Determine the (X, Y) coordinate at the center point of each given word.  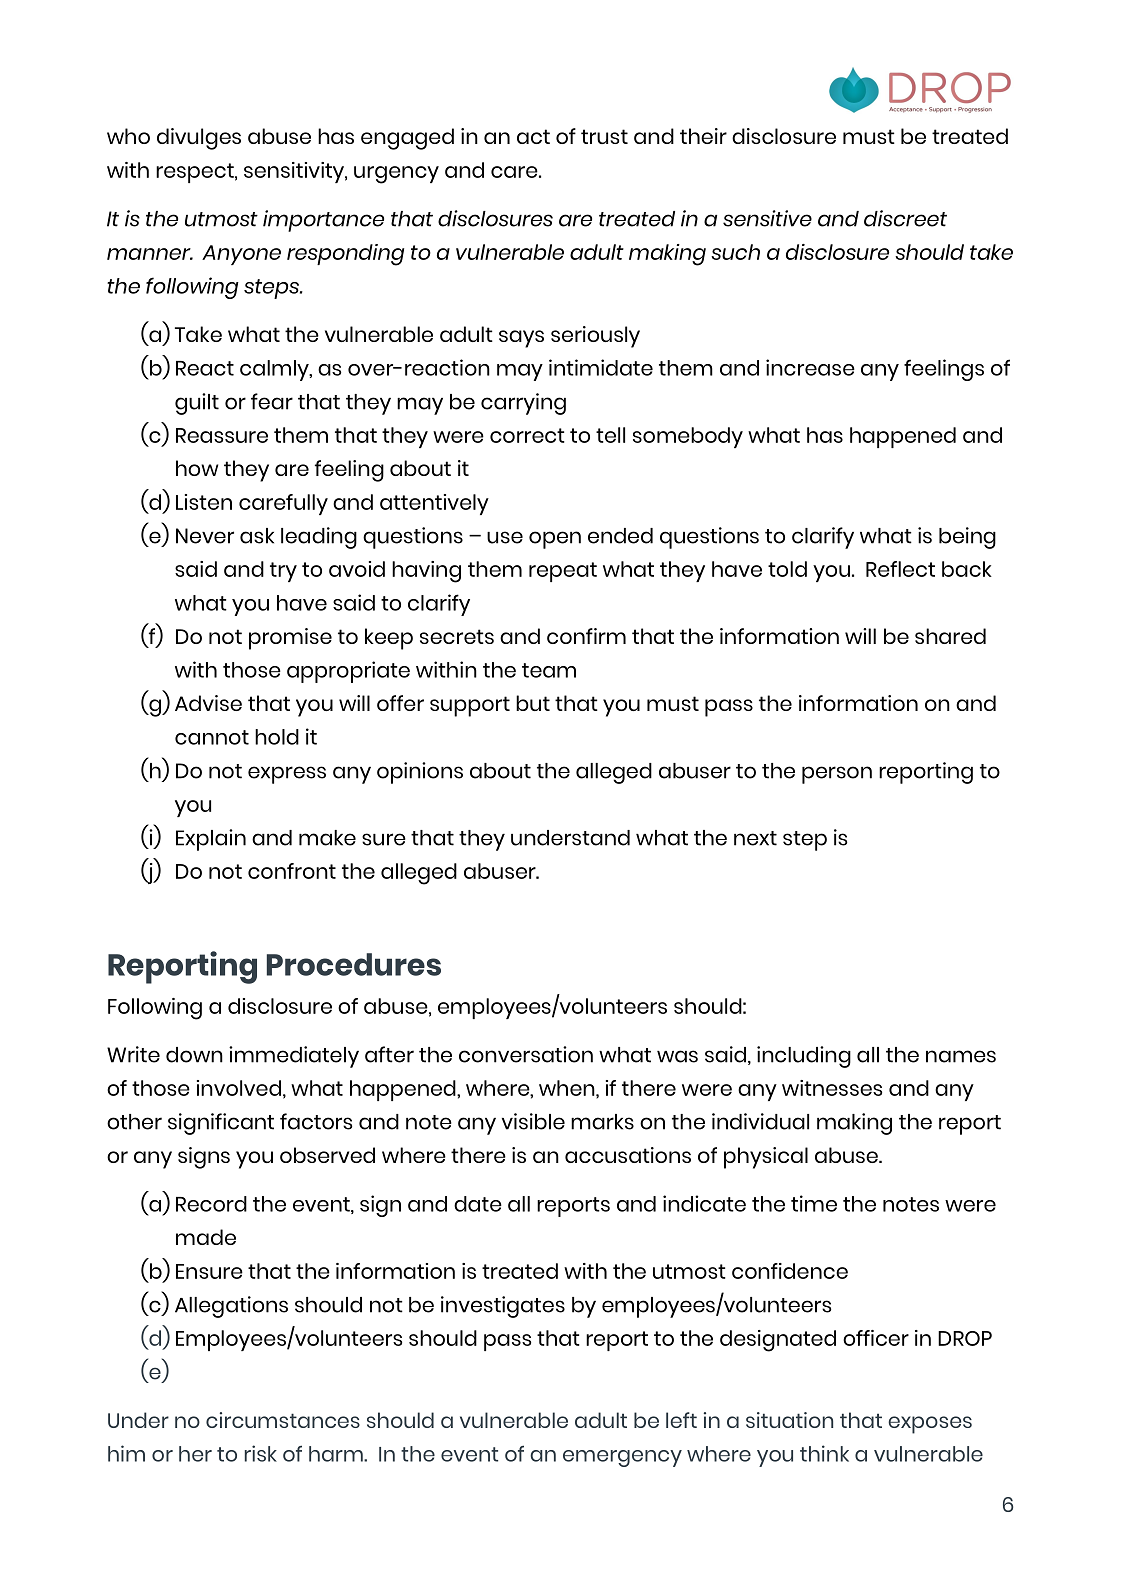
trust (604, 136)
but (533, 703)
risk (261, 1453)
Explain (211, 840)
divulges (199, 139)
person (837, 775)
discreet (905, 218)
